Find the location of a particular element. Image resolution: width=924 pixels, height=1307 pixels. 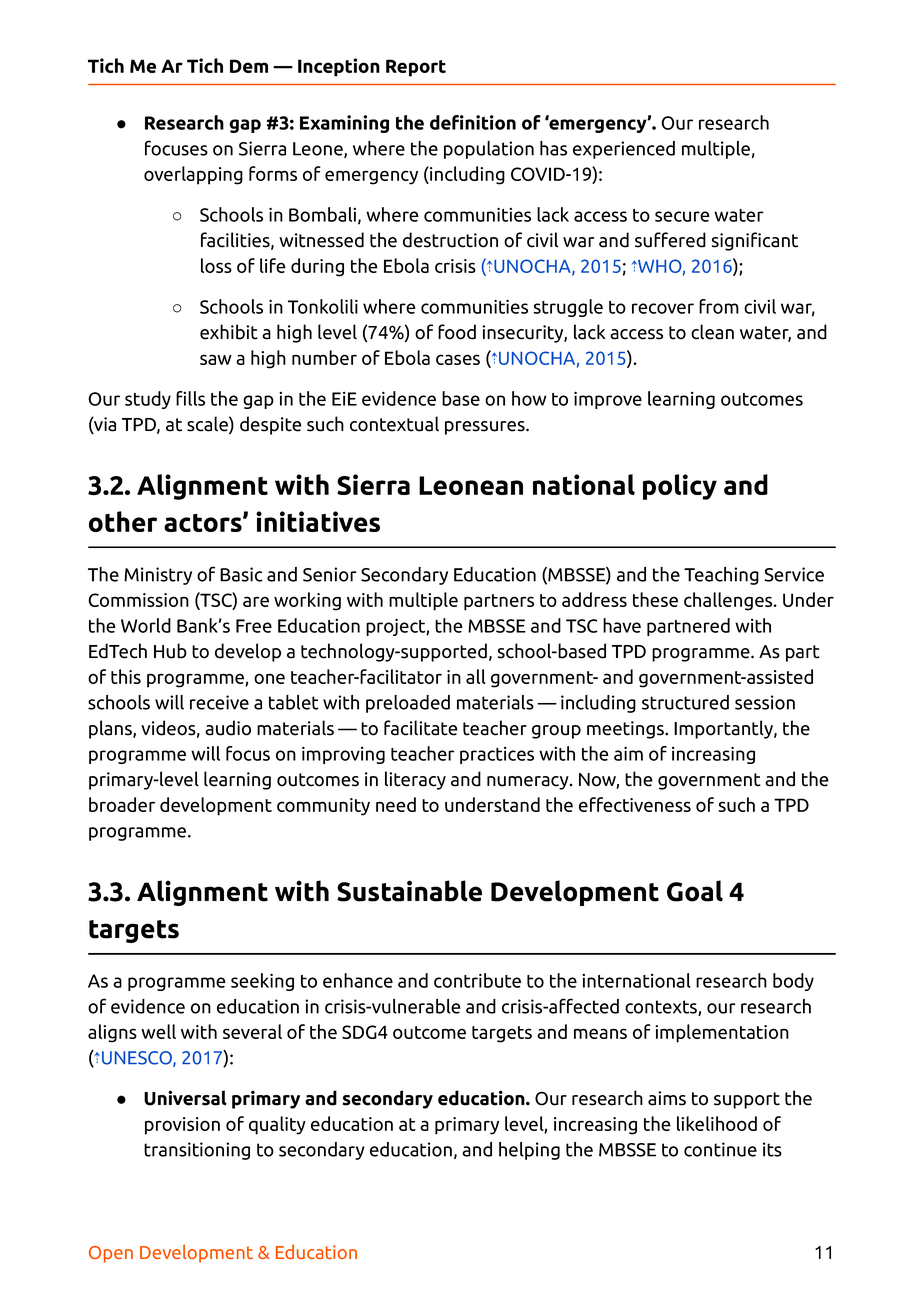

preloaded is located at coordinates (408, 704).
